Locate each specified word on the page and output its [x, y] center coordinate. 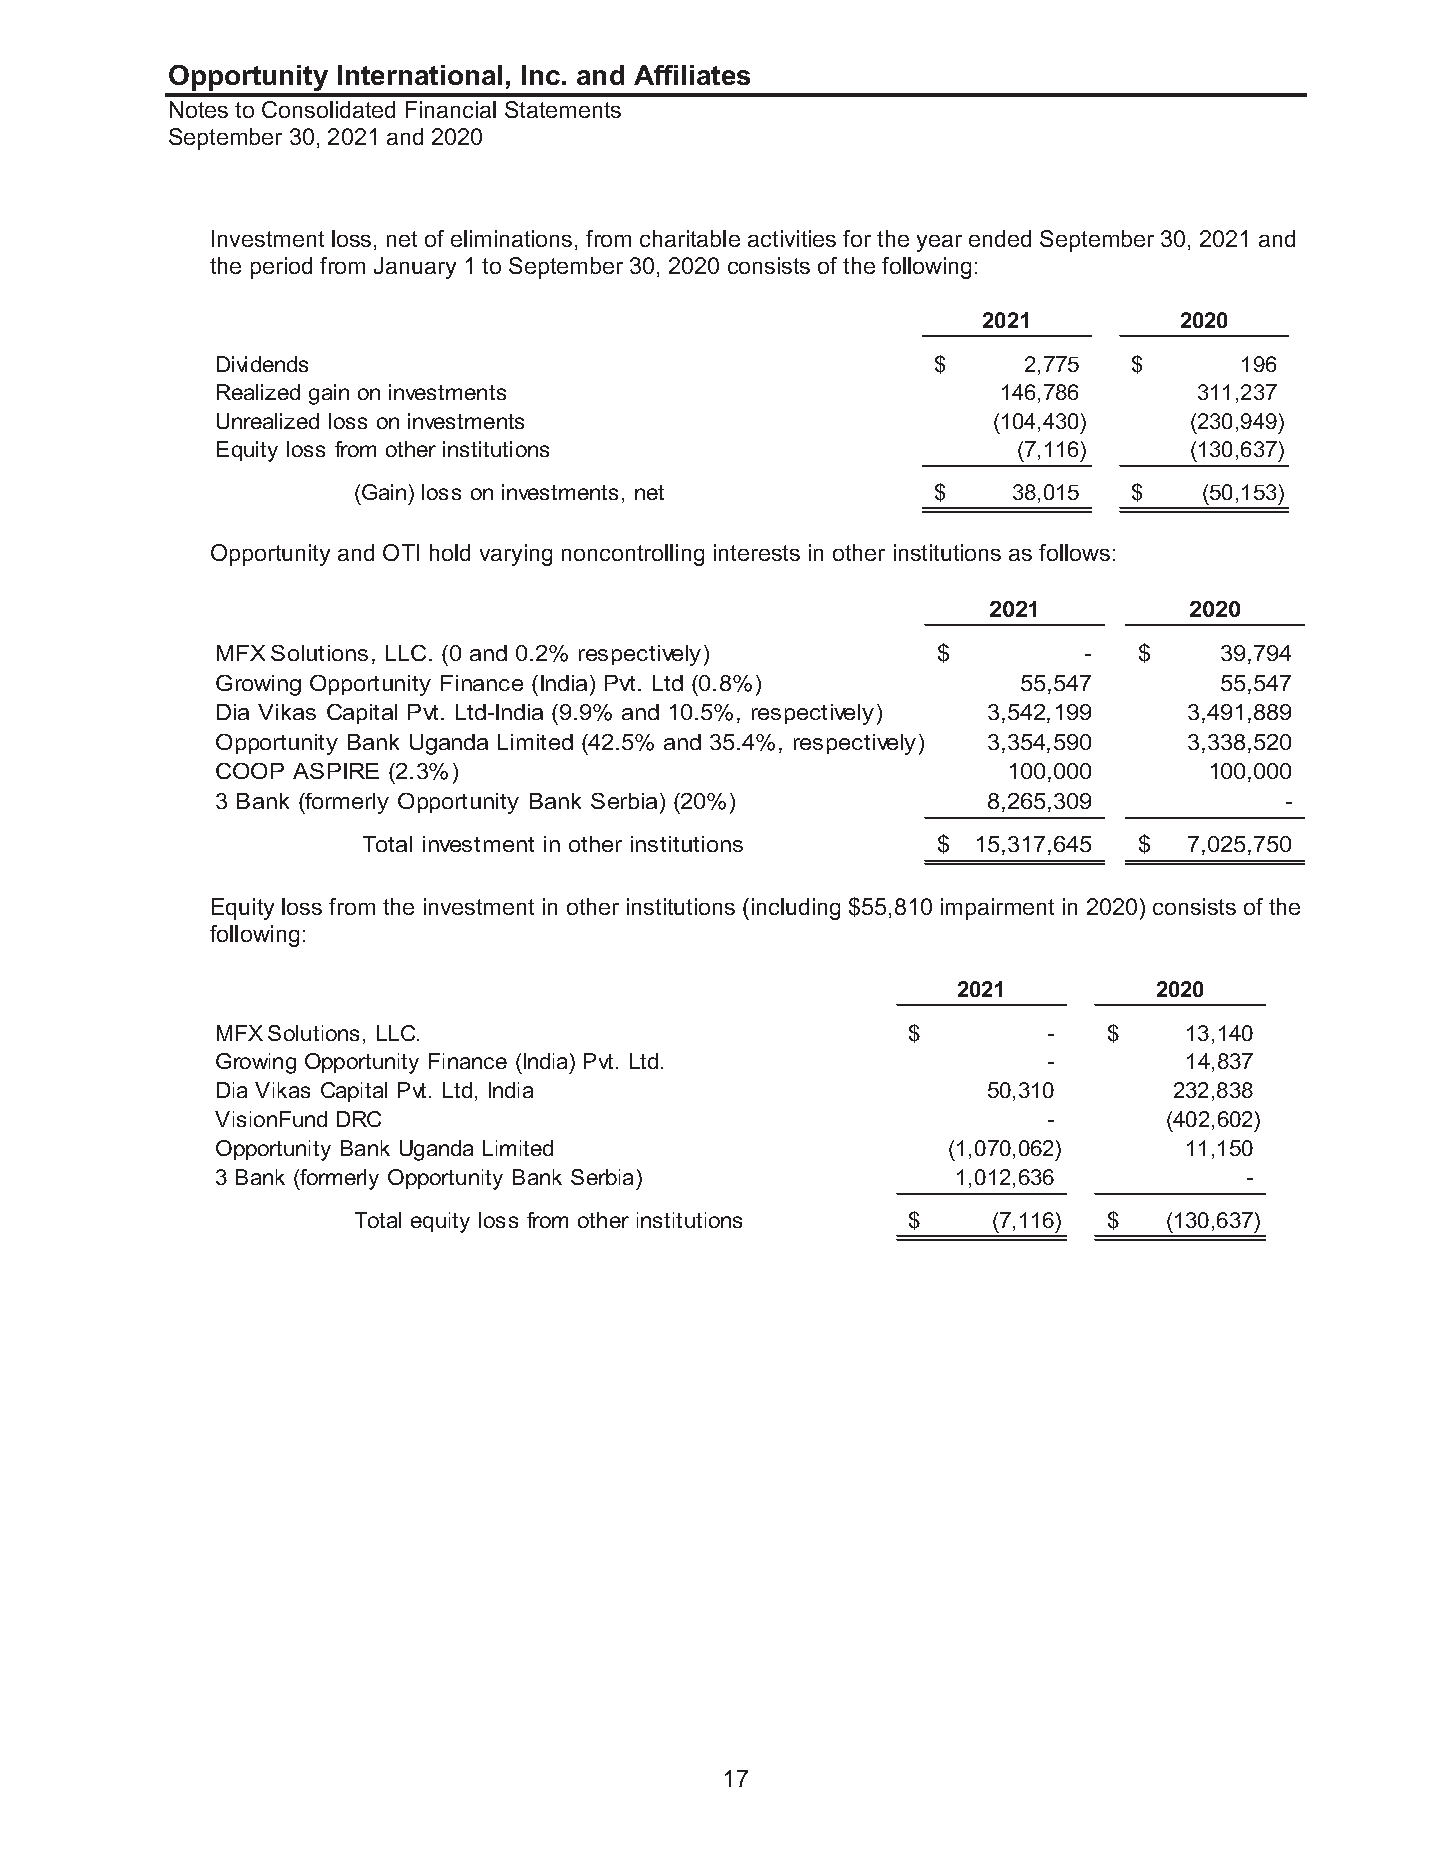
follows [1074, 552]
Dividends [262, 364]
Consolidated [328, 109]
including [796, 909]
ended [1000, 238]
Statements [563, 109]
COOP [250, 771]
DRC [359, 1119]
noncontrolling [633, 555]
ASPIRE [336, 771]
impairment [997, 909]
